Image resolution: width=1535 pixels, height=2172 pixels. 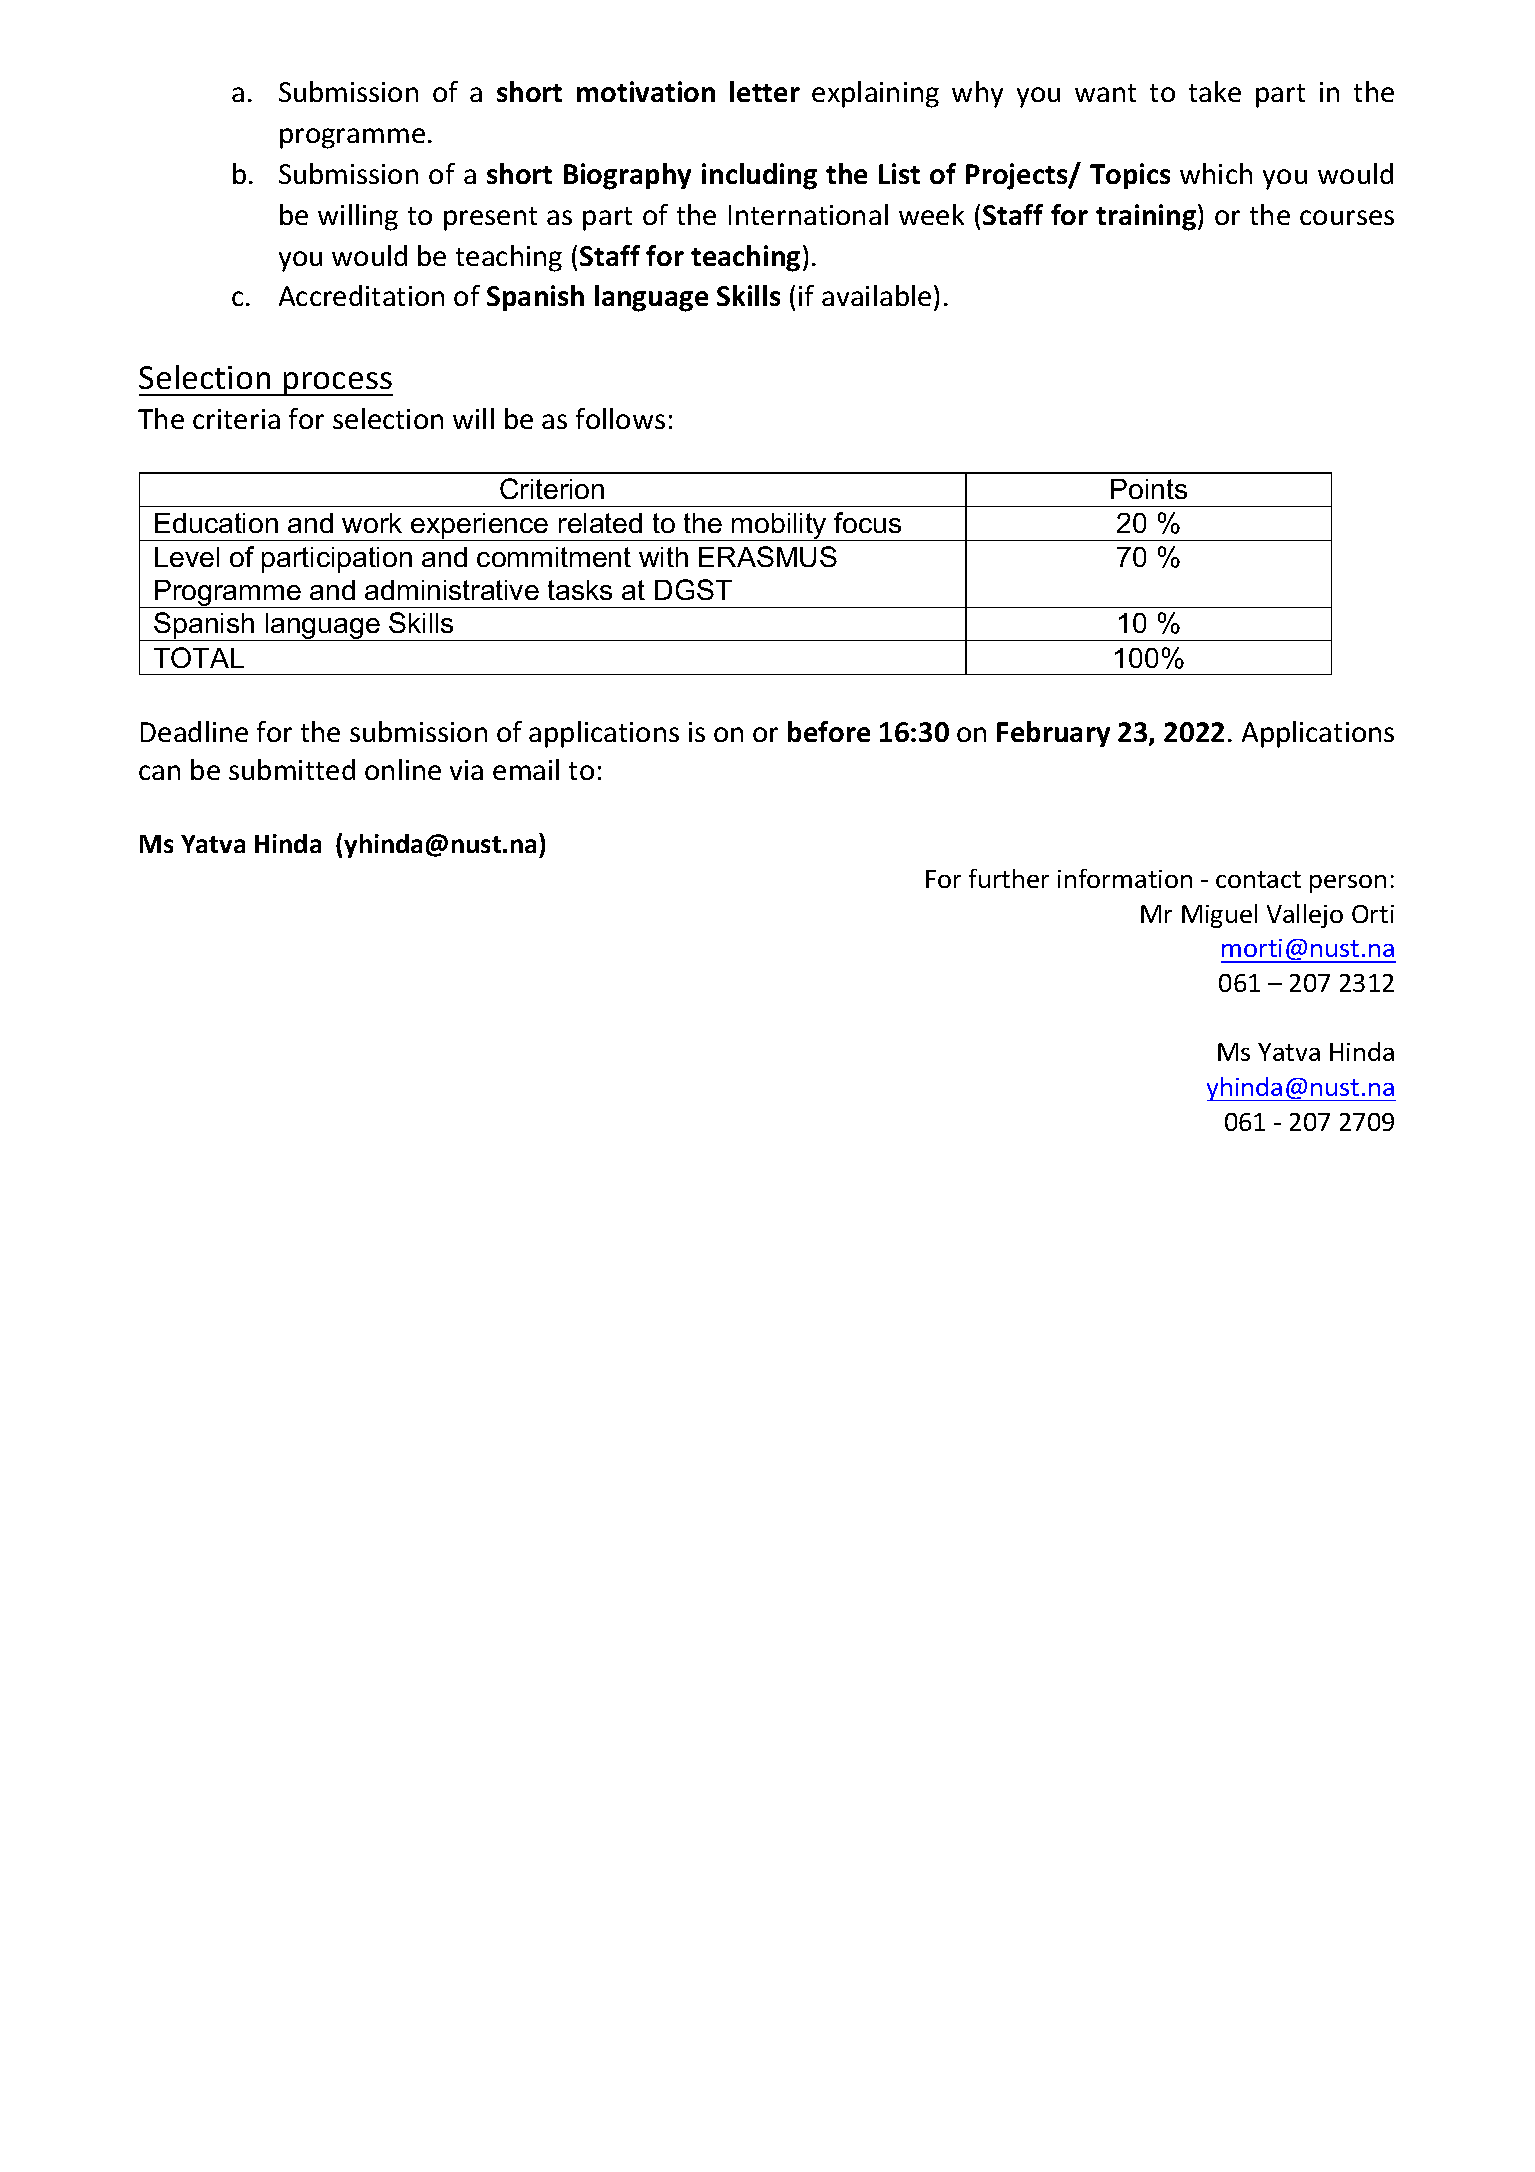 What do you see at coordinates (1009, 878) in the screenshot?
I see `further` at bounding box center [1009, 878].
